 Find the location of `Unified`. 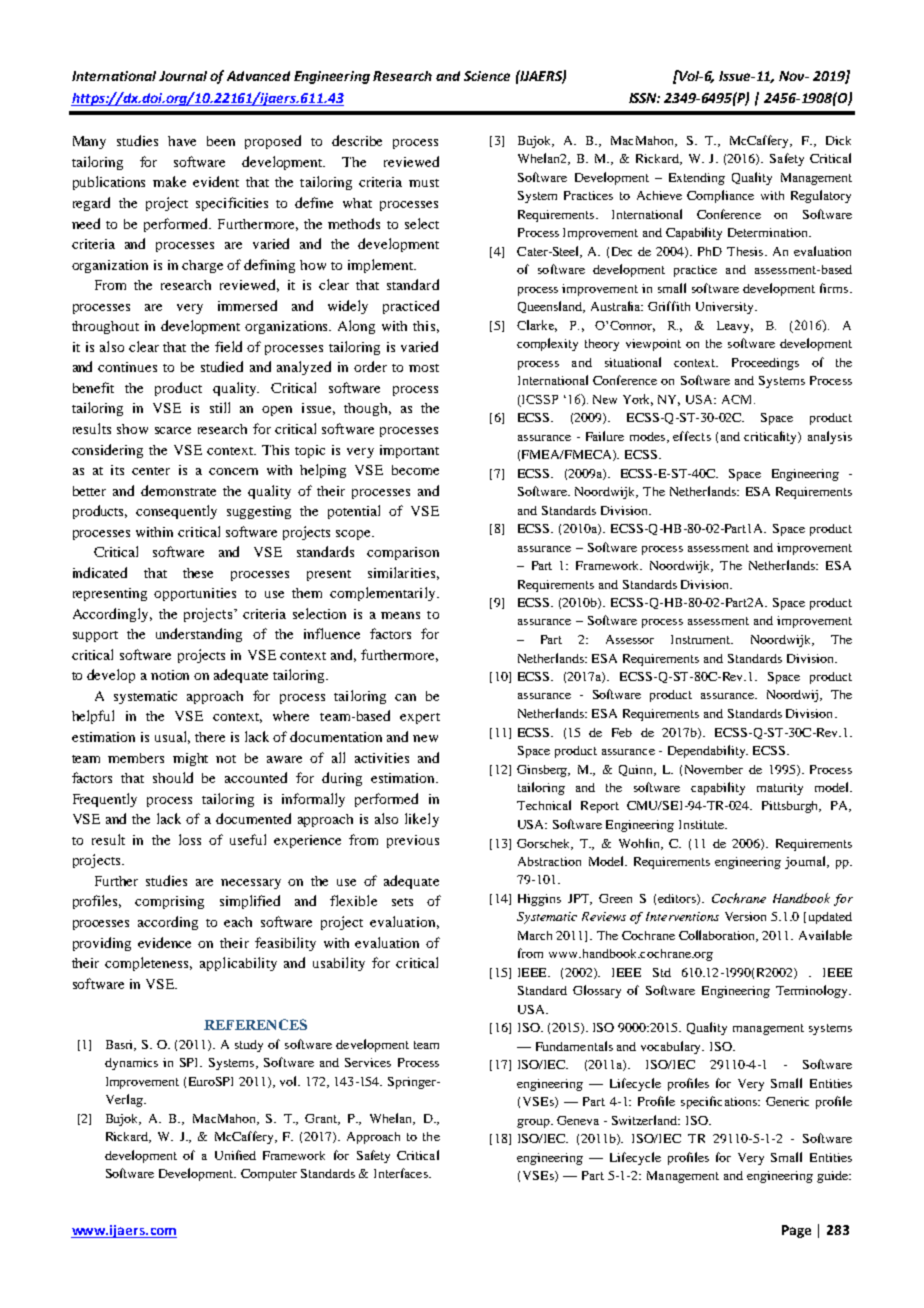

Unified is located at coordinates (235, 1155).
